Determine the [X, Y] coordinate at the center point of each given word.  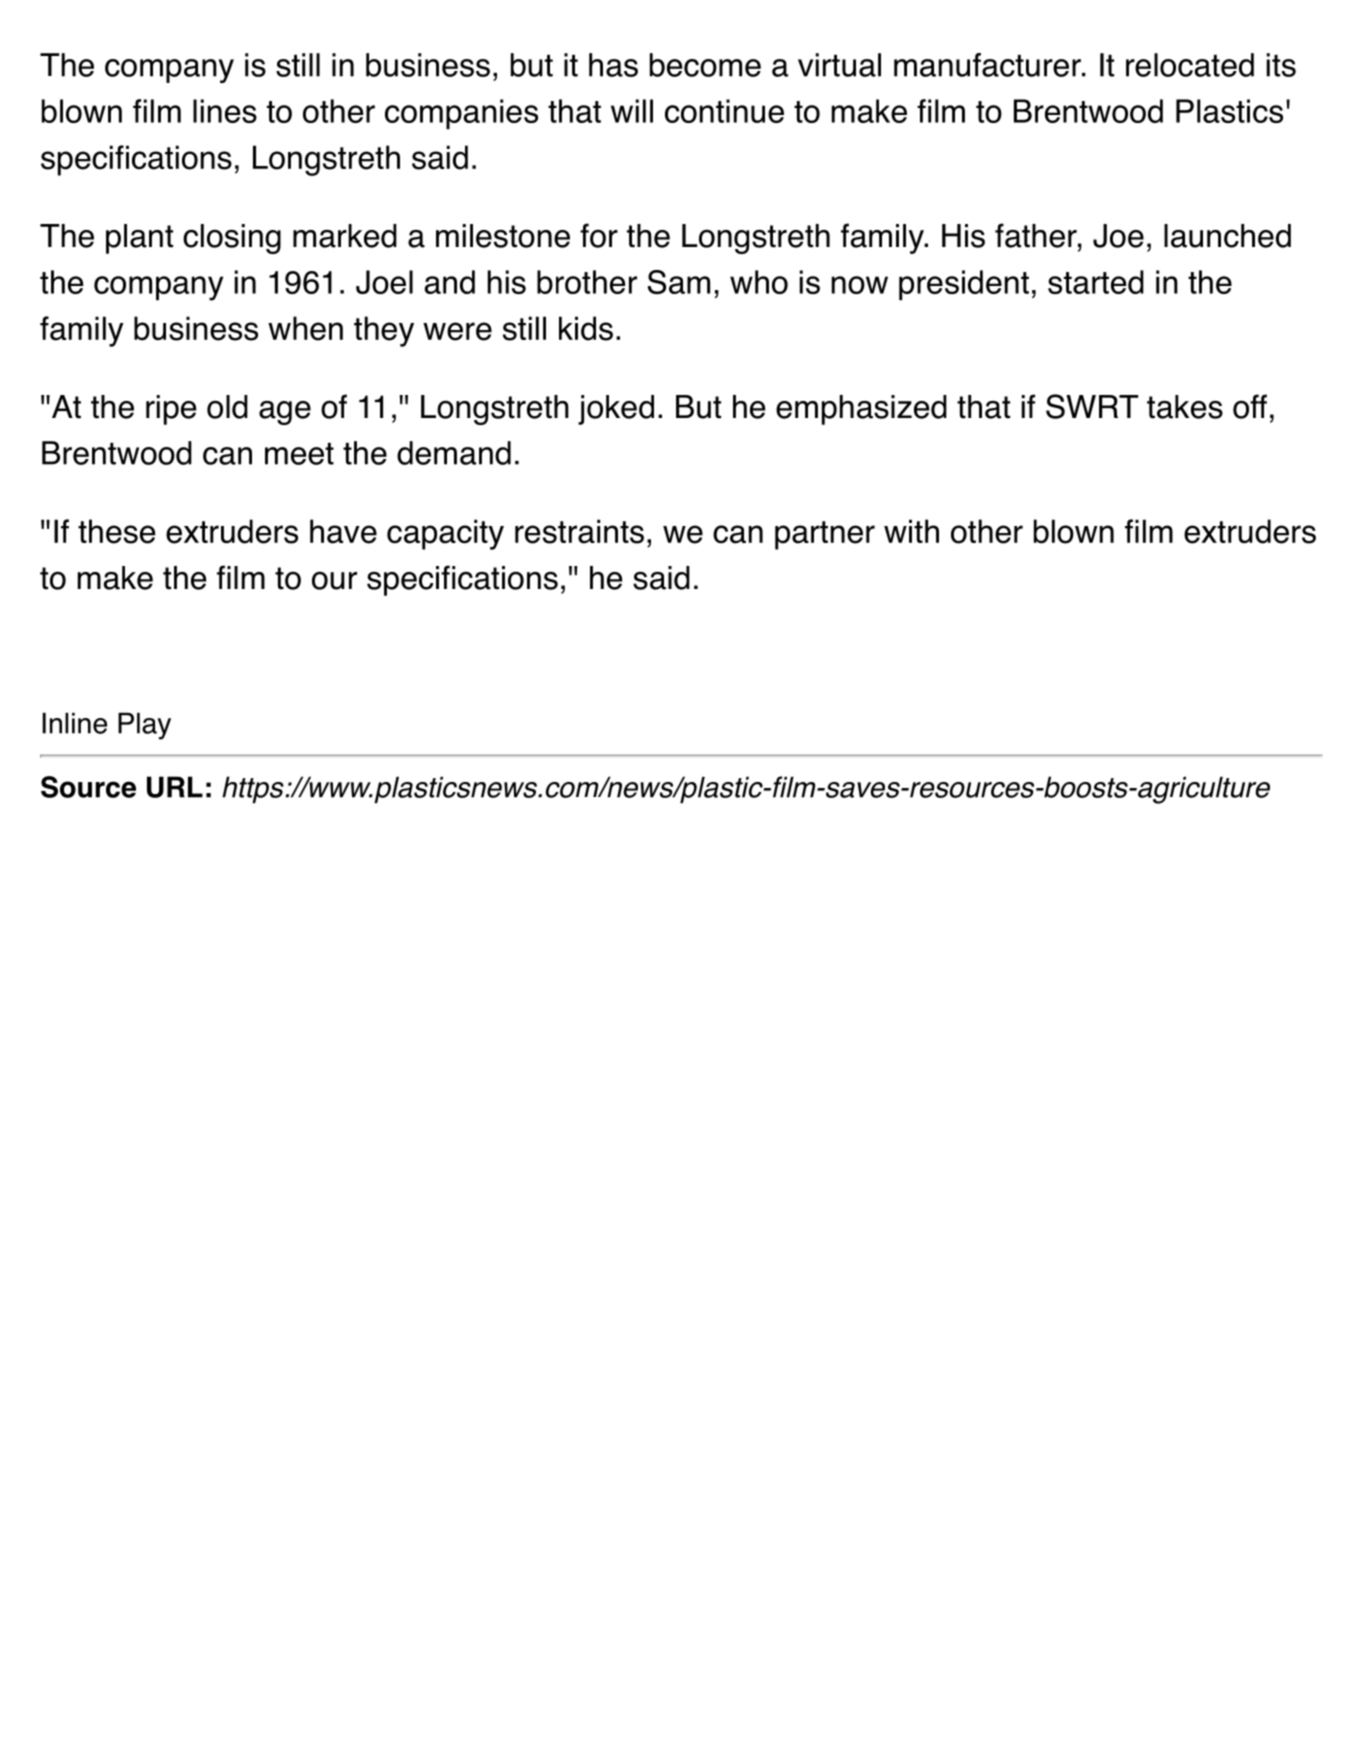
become [705, 65]
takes [1185, 407]
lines [225, 111]
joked [616, 410]
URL [175, 787]
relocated [1190, 65]
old [227, 407]
